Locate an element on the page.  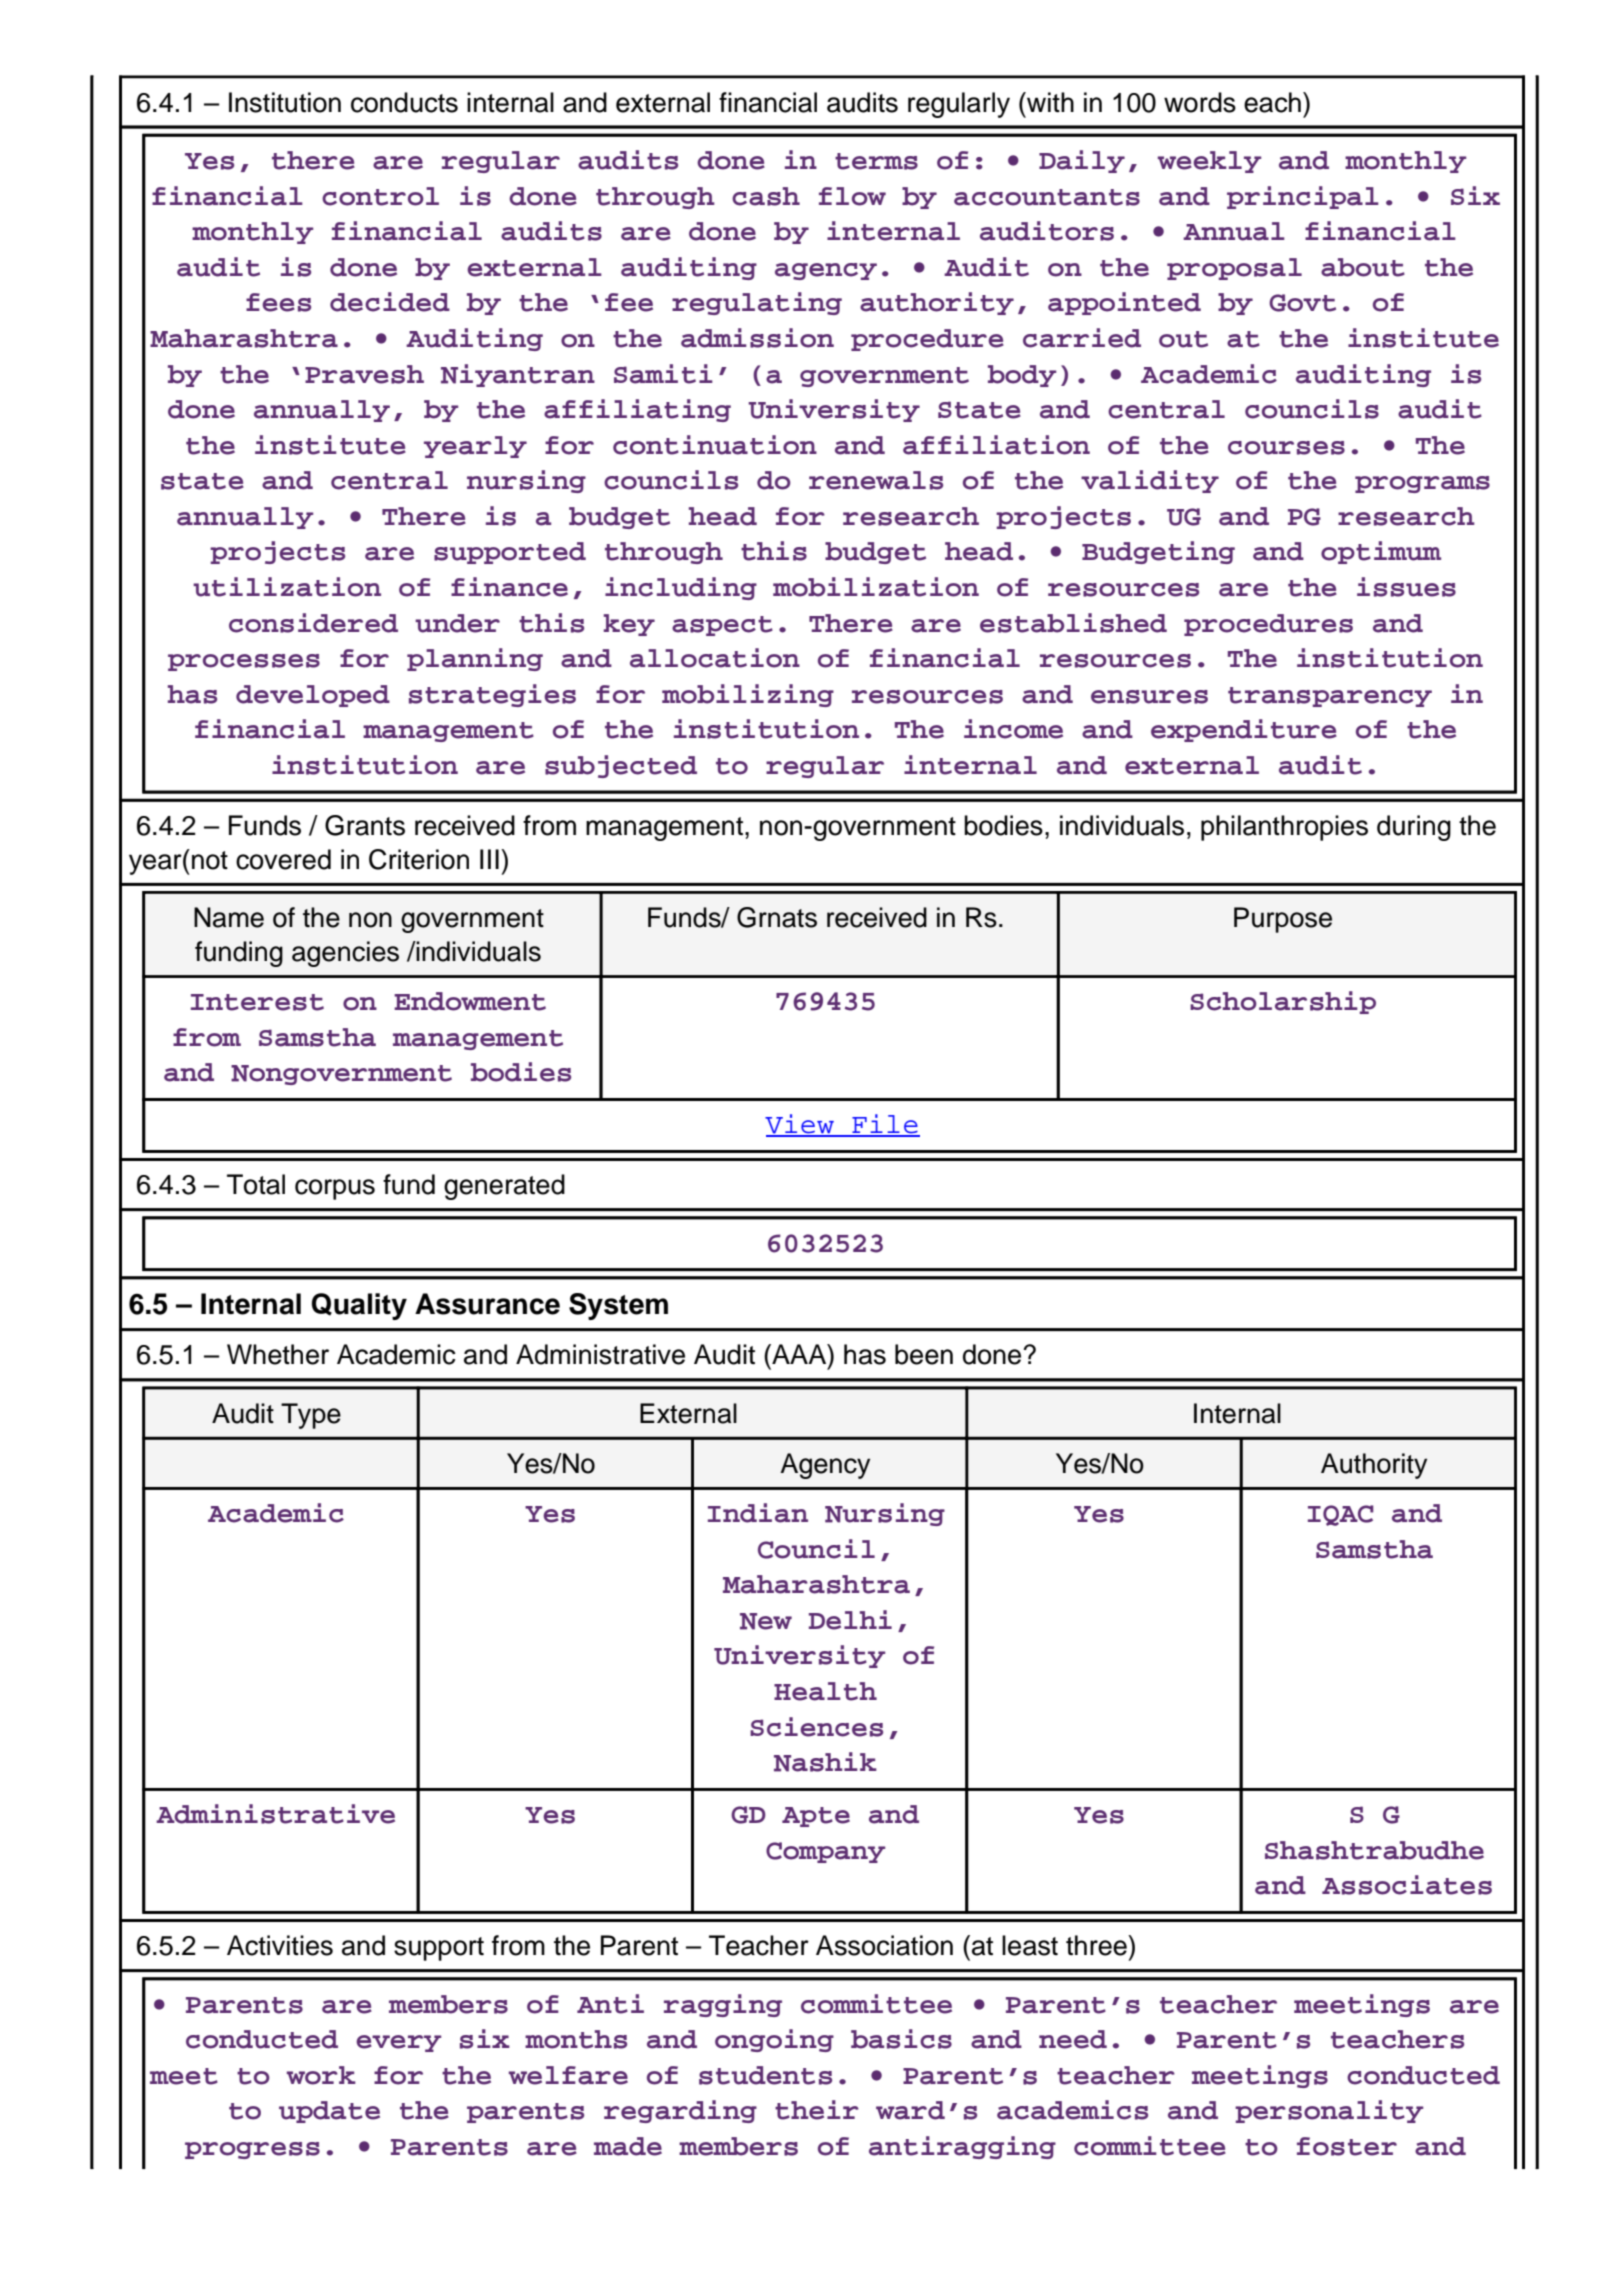
mobilizing is located at coordinates (748, 695).
